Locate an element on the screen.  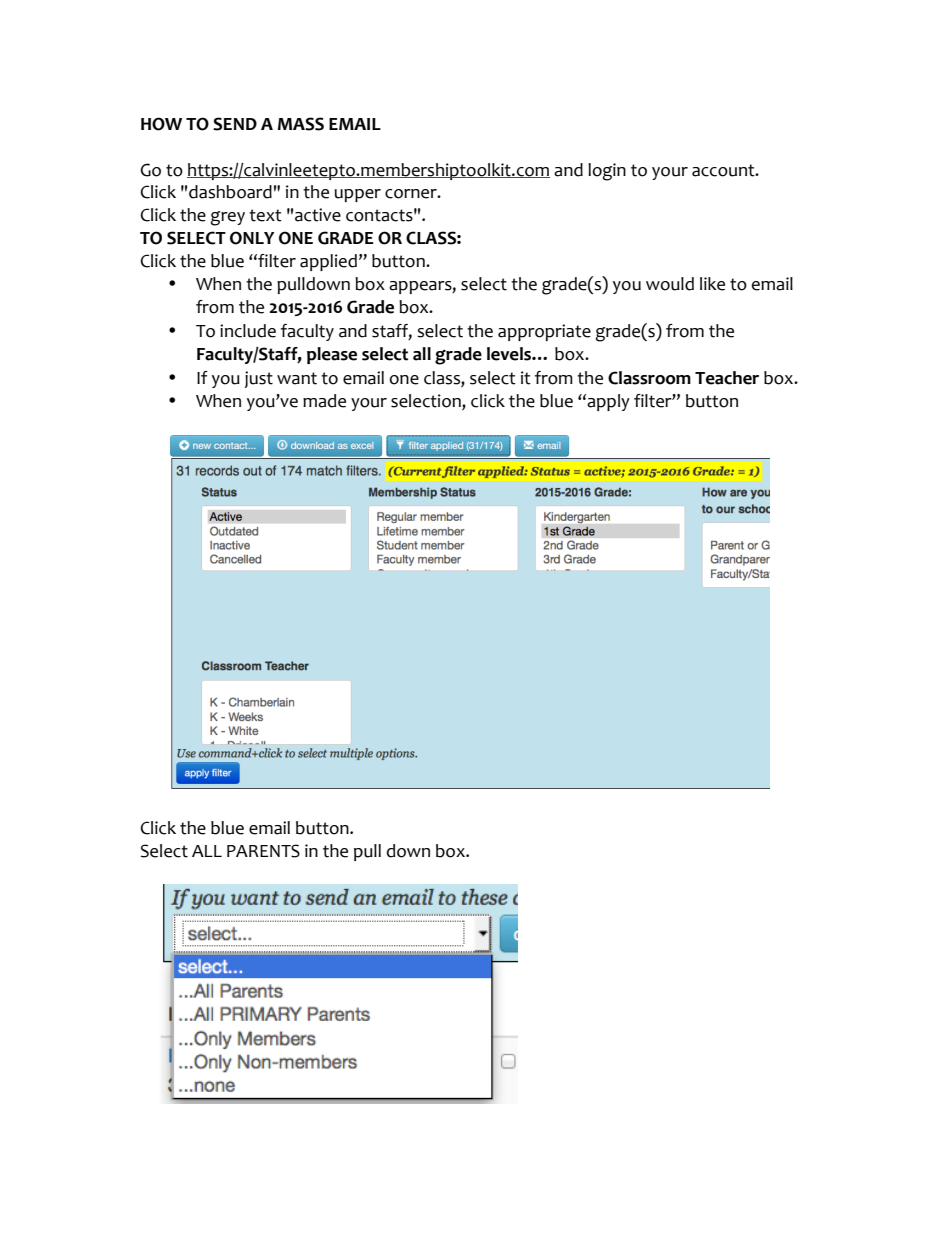
PARENTS is located at coordinates (263, 851).
